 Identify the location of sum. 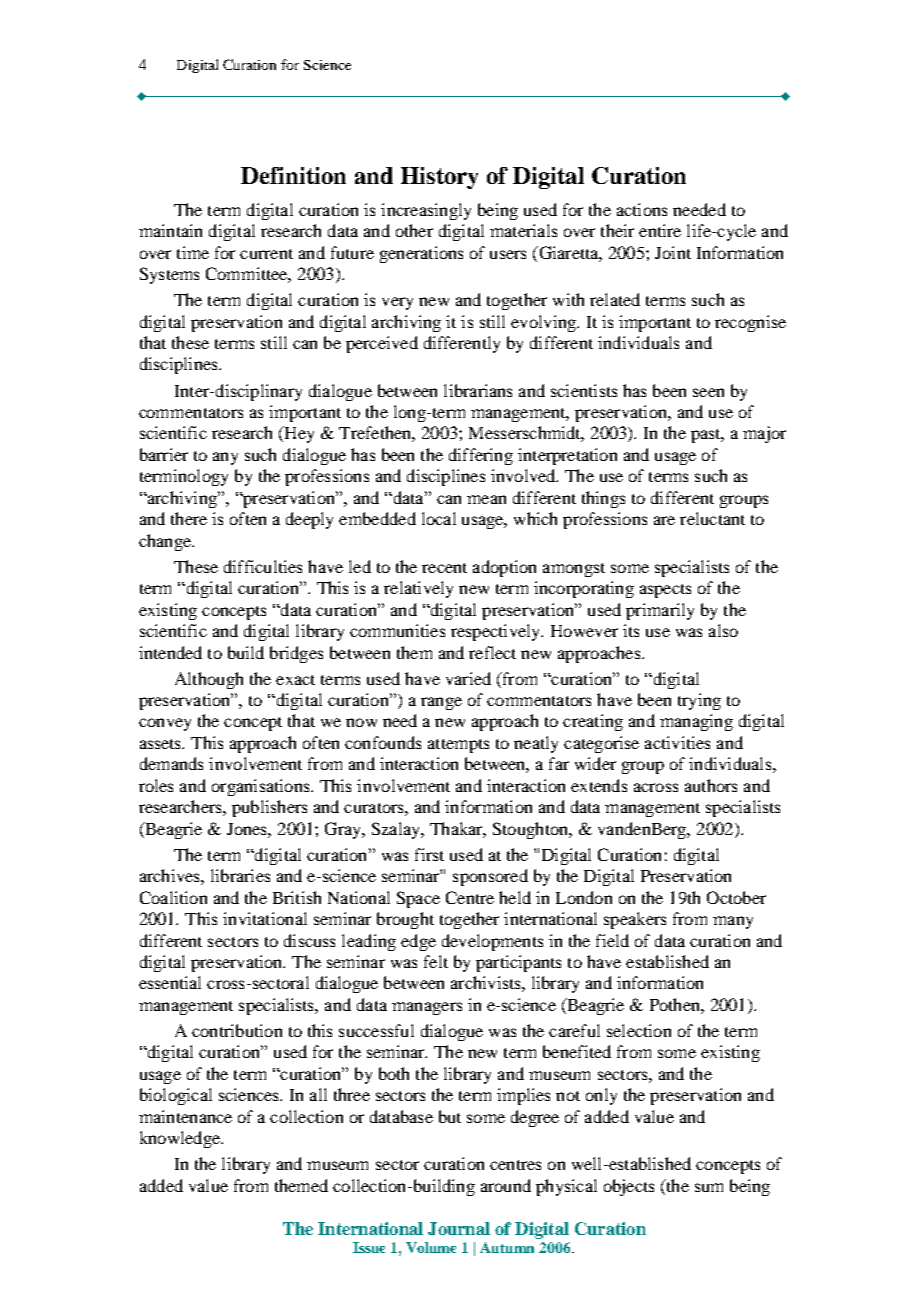
(709, 1187).
